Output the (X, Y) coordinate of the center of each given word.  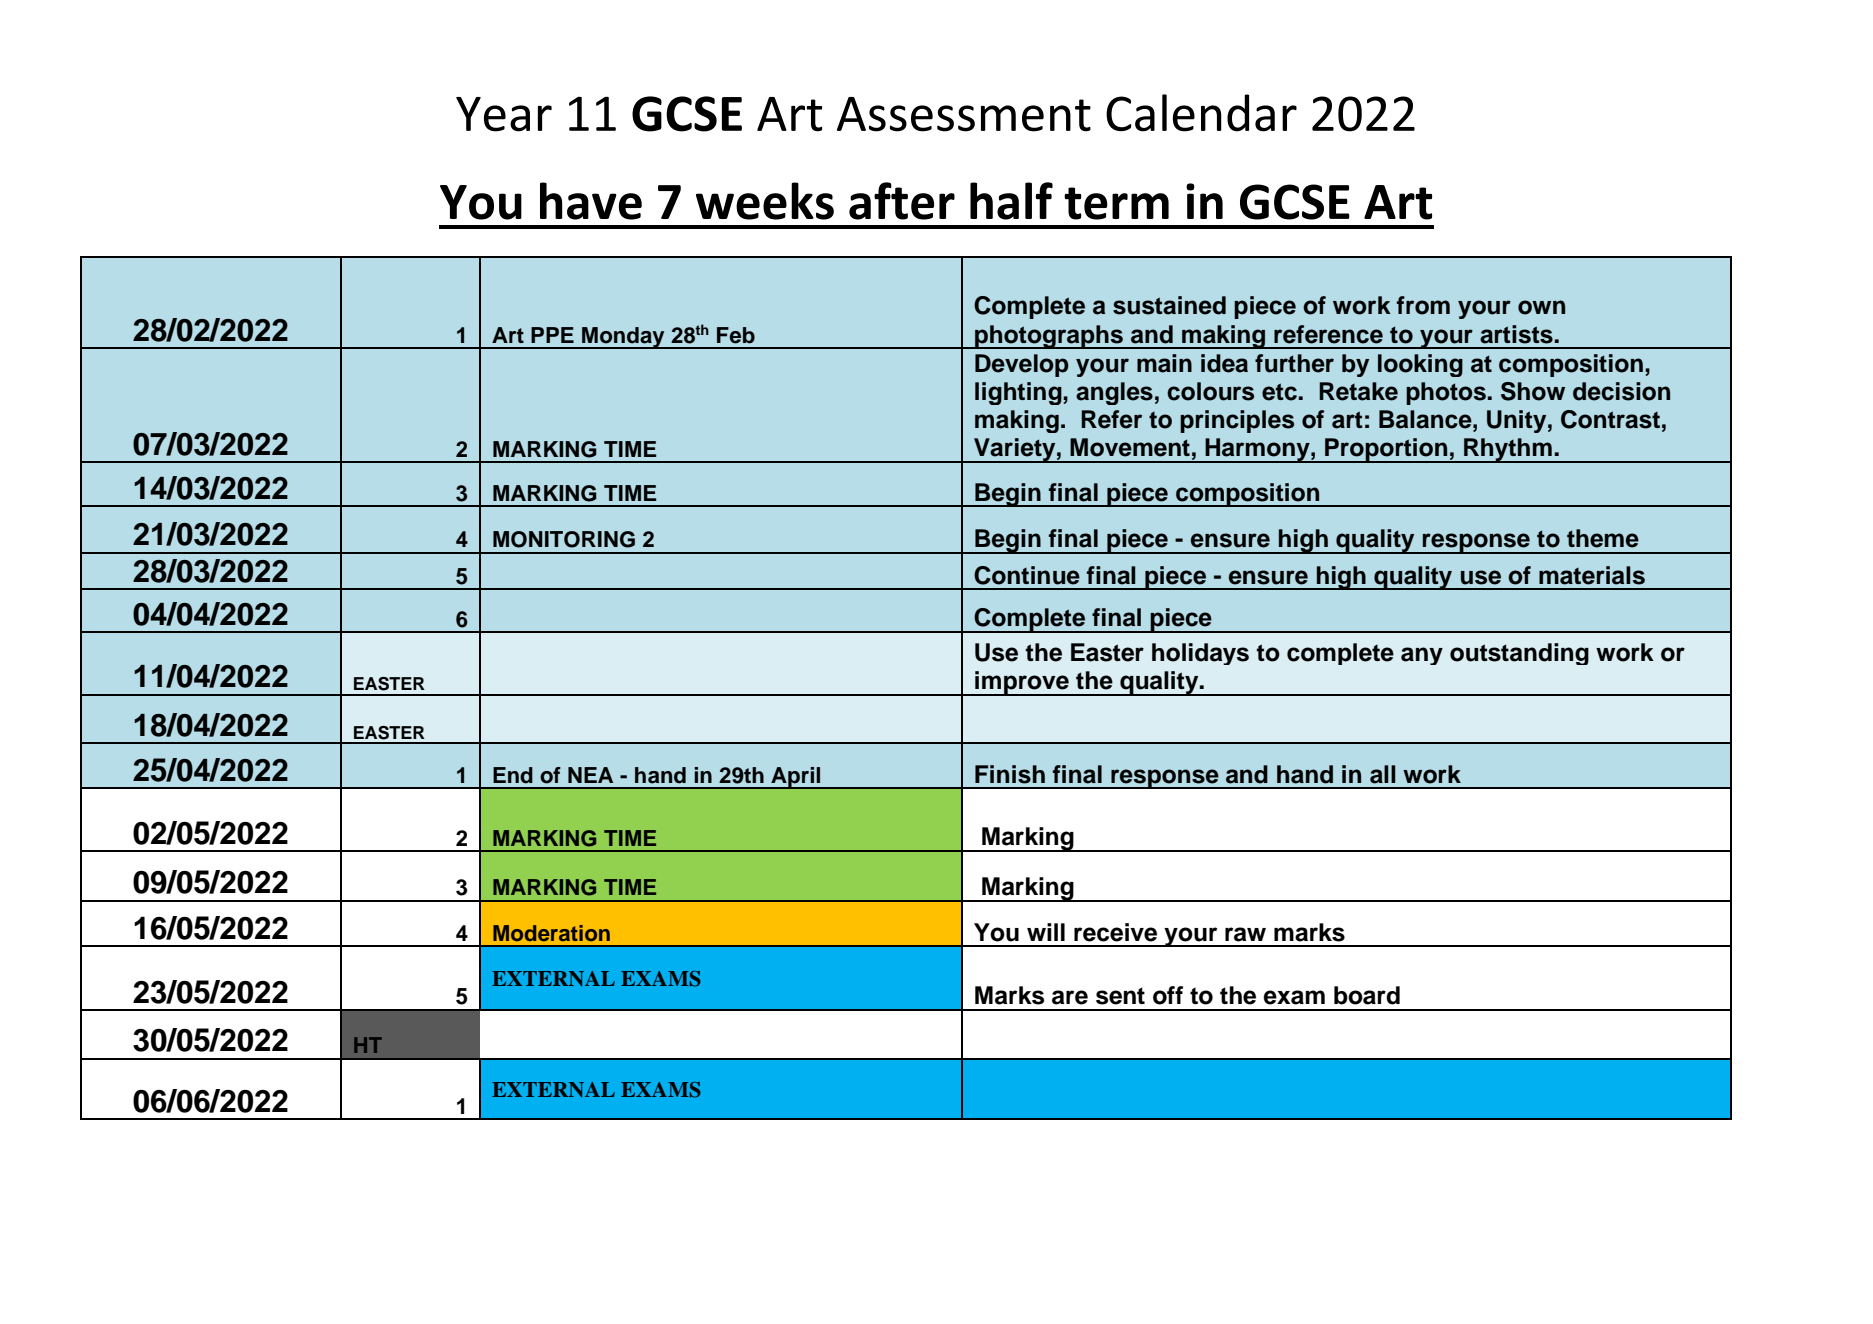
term (1116, 203)
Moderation (551, 933)
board (1367, 995)
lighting (1019, 393)
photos (1446, 393)
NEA (590, 775)
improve (1022, 683)
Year (504, 114)
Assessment (964, 114)
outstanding (1519, 654)
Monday (623, 338)
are (1070, 997)
